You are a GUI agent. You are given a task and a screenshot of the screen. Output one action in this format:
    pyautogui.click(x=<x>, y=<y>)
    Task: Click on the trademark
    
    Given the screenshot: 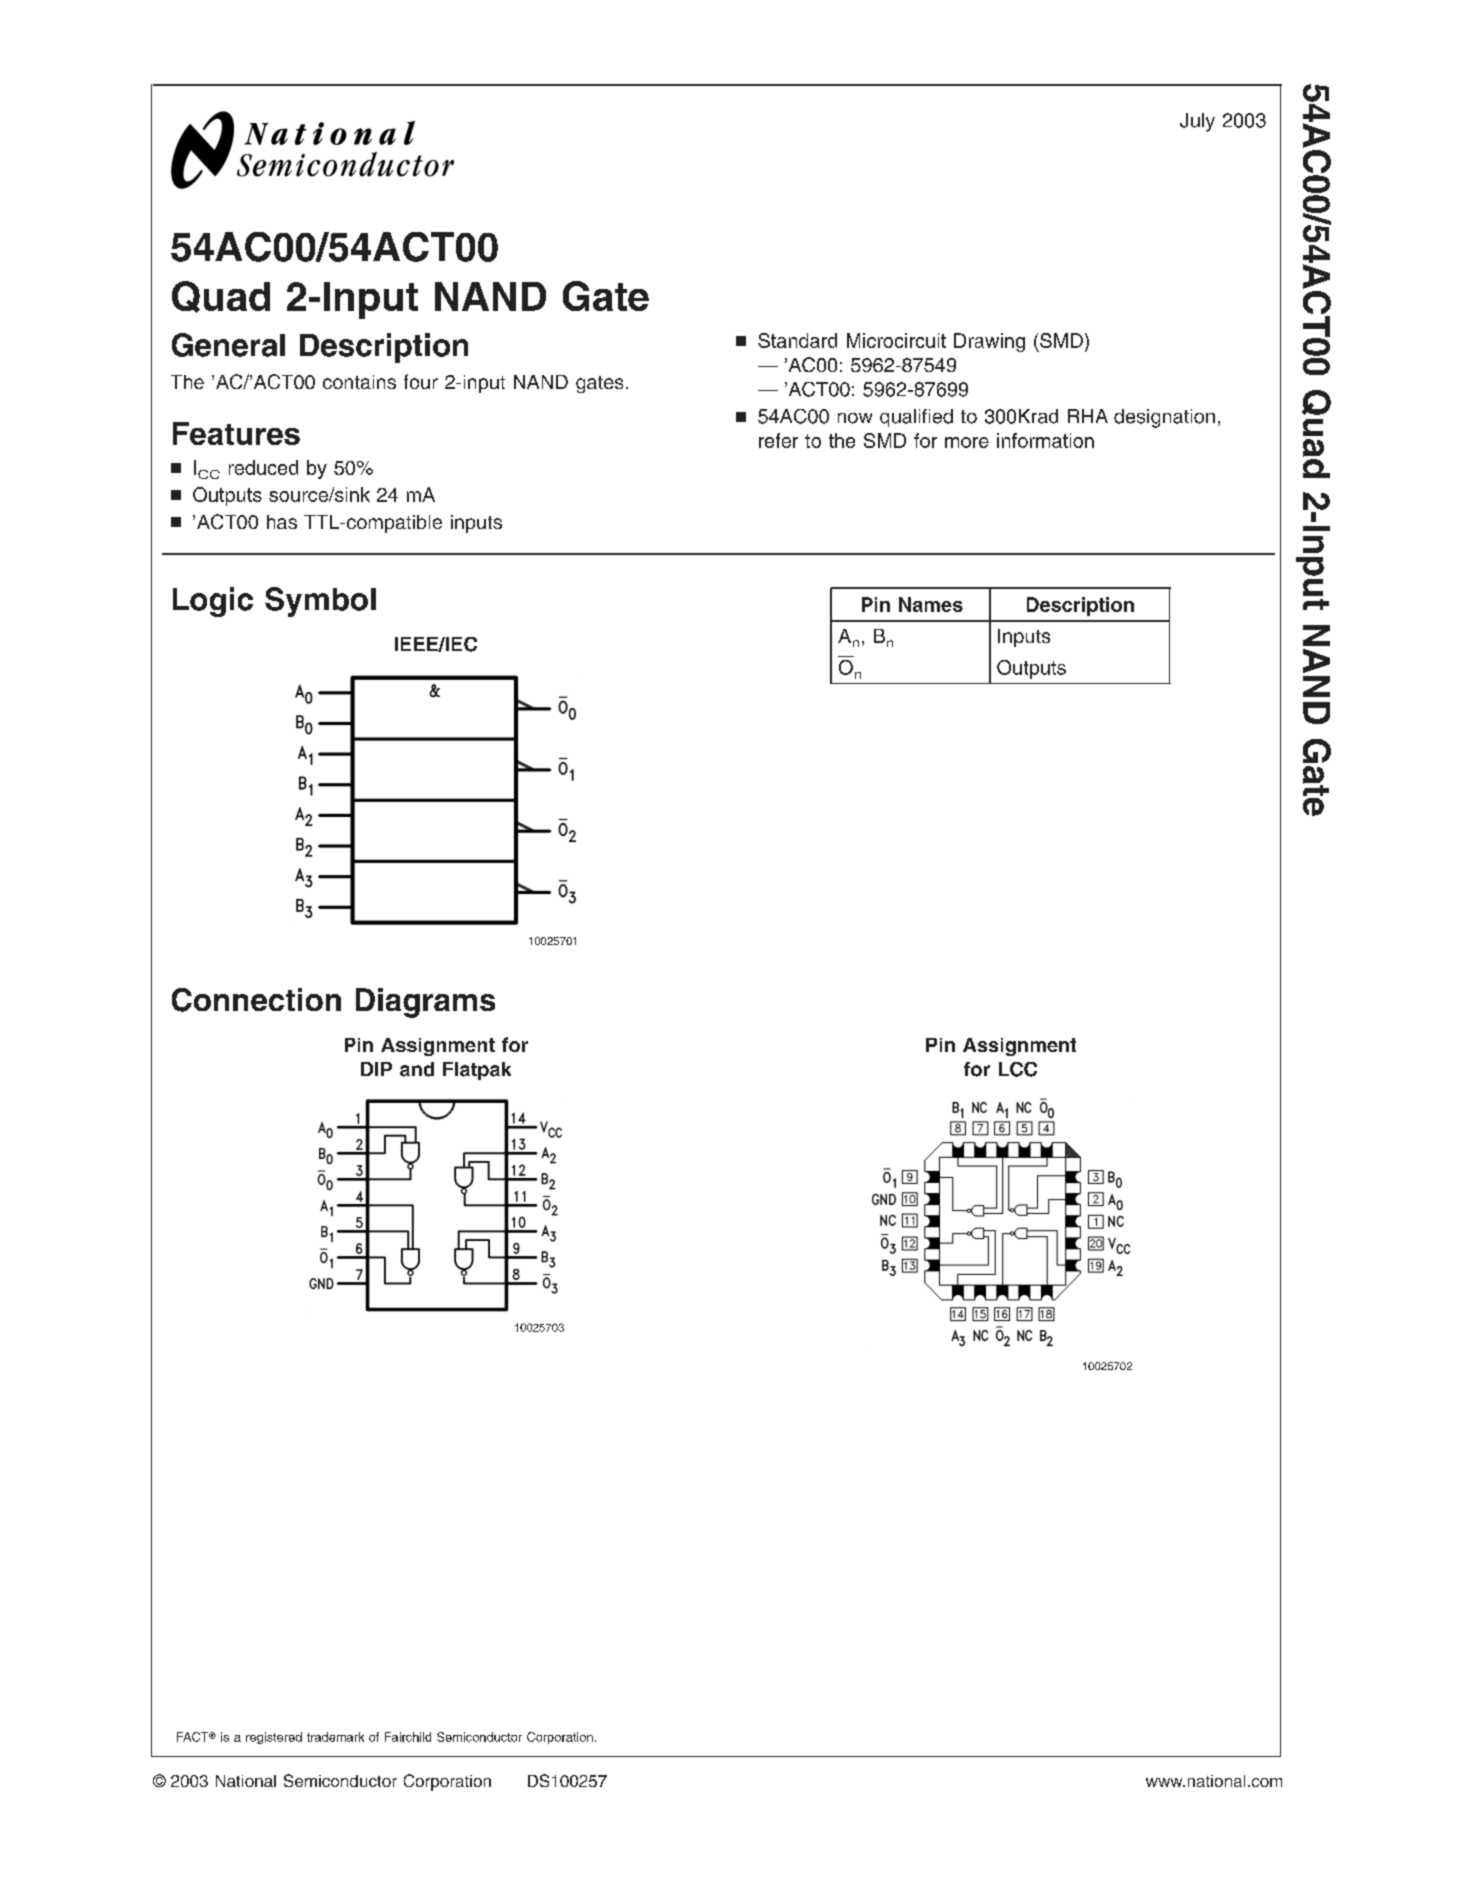 What is the action you would take?
    pyautogui.click(x=335, y=1737)
